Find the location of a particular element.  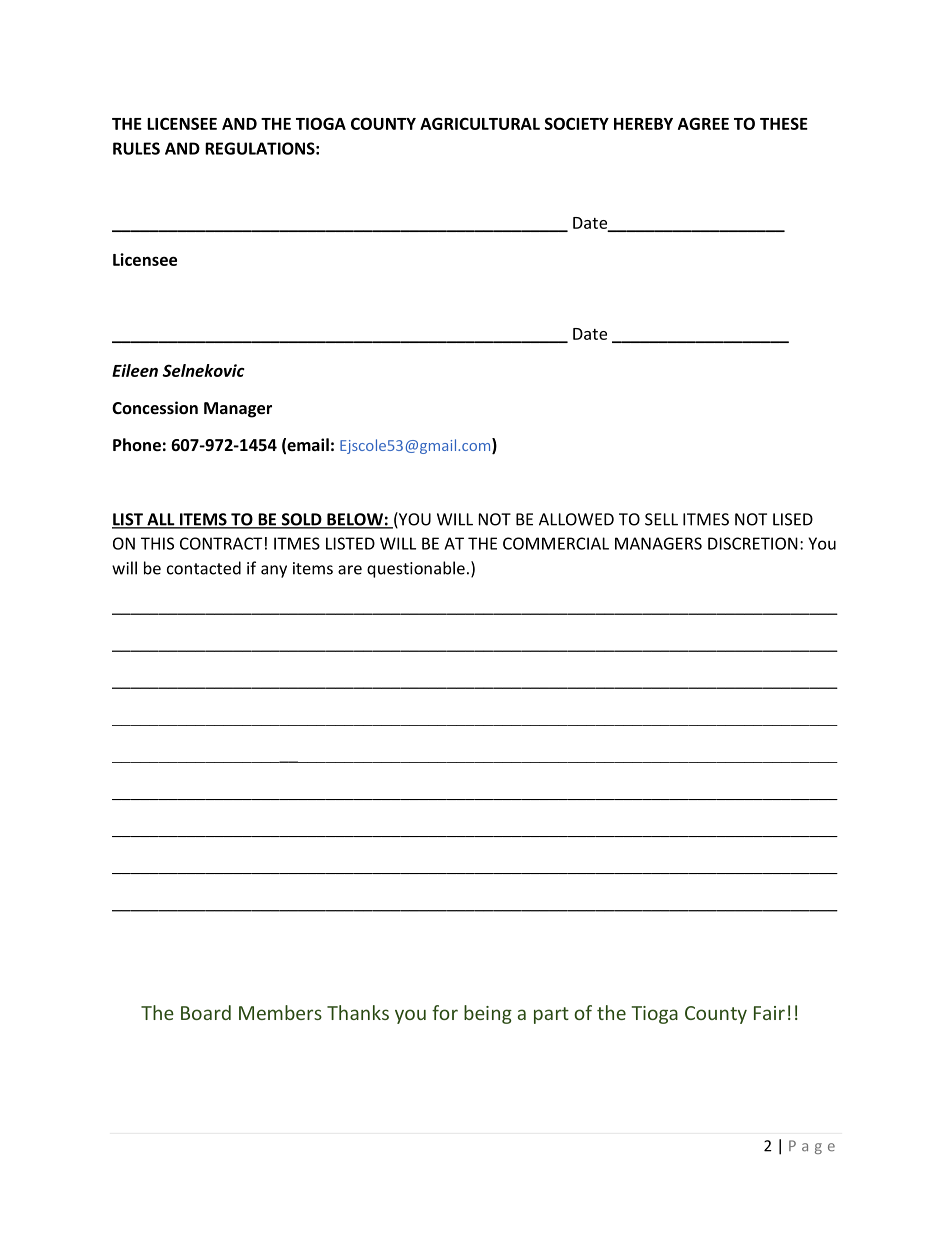

RULES is located at coordinates (136, 148).
